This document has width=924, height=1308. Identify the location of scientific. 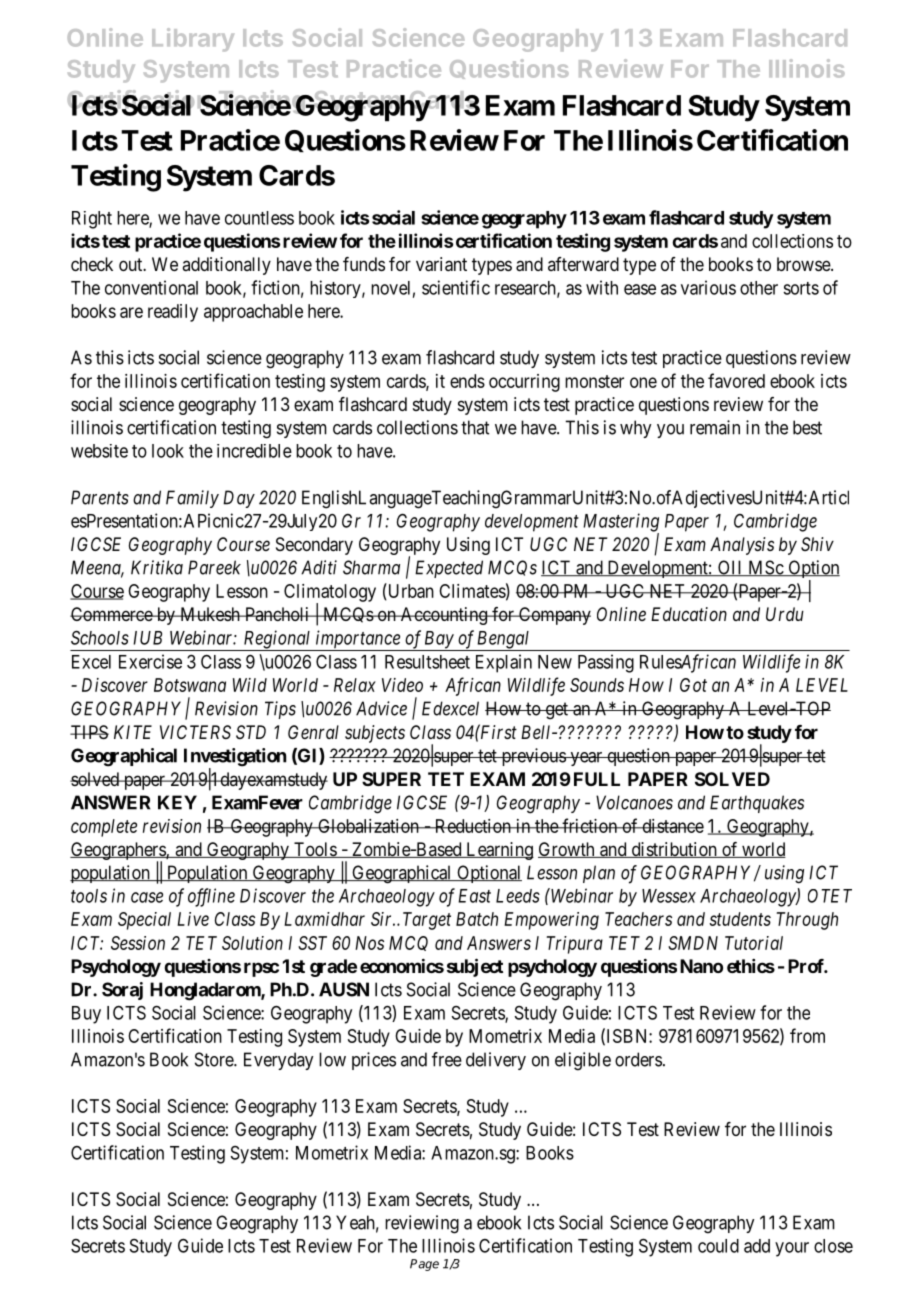
(456, 287).
